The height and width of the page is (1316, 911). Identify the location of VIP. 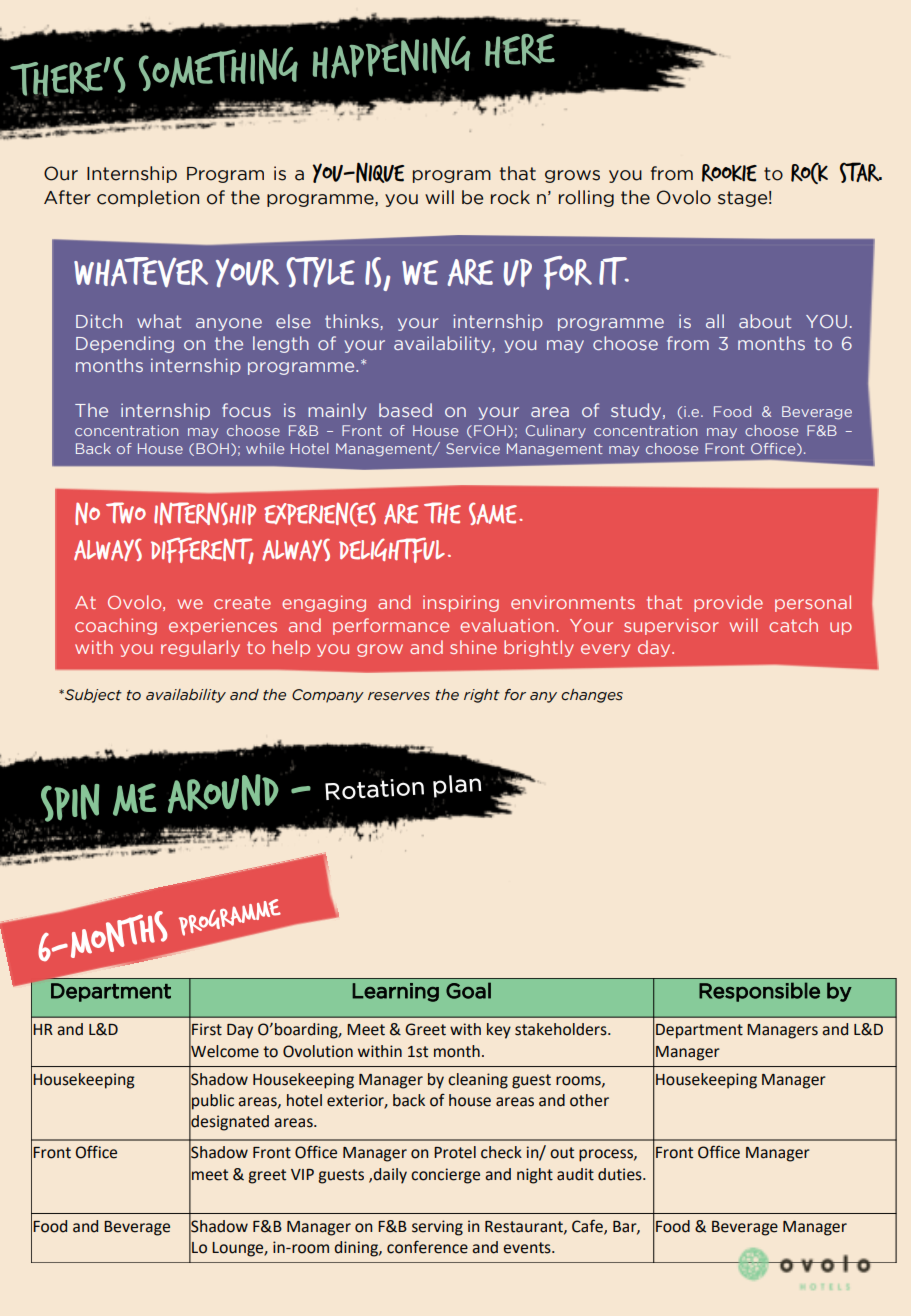
(302, 1174).
